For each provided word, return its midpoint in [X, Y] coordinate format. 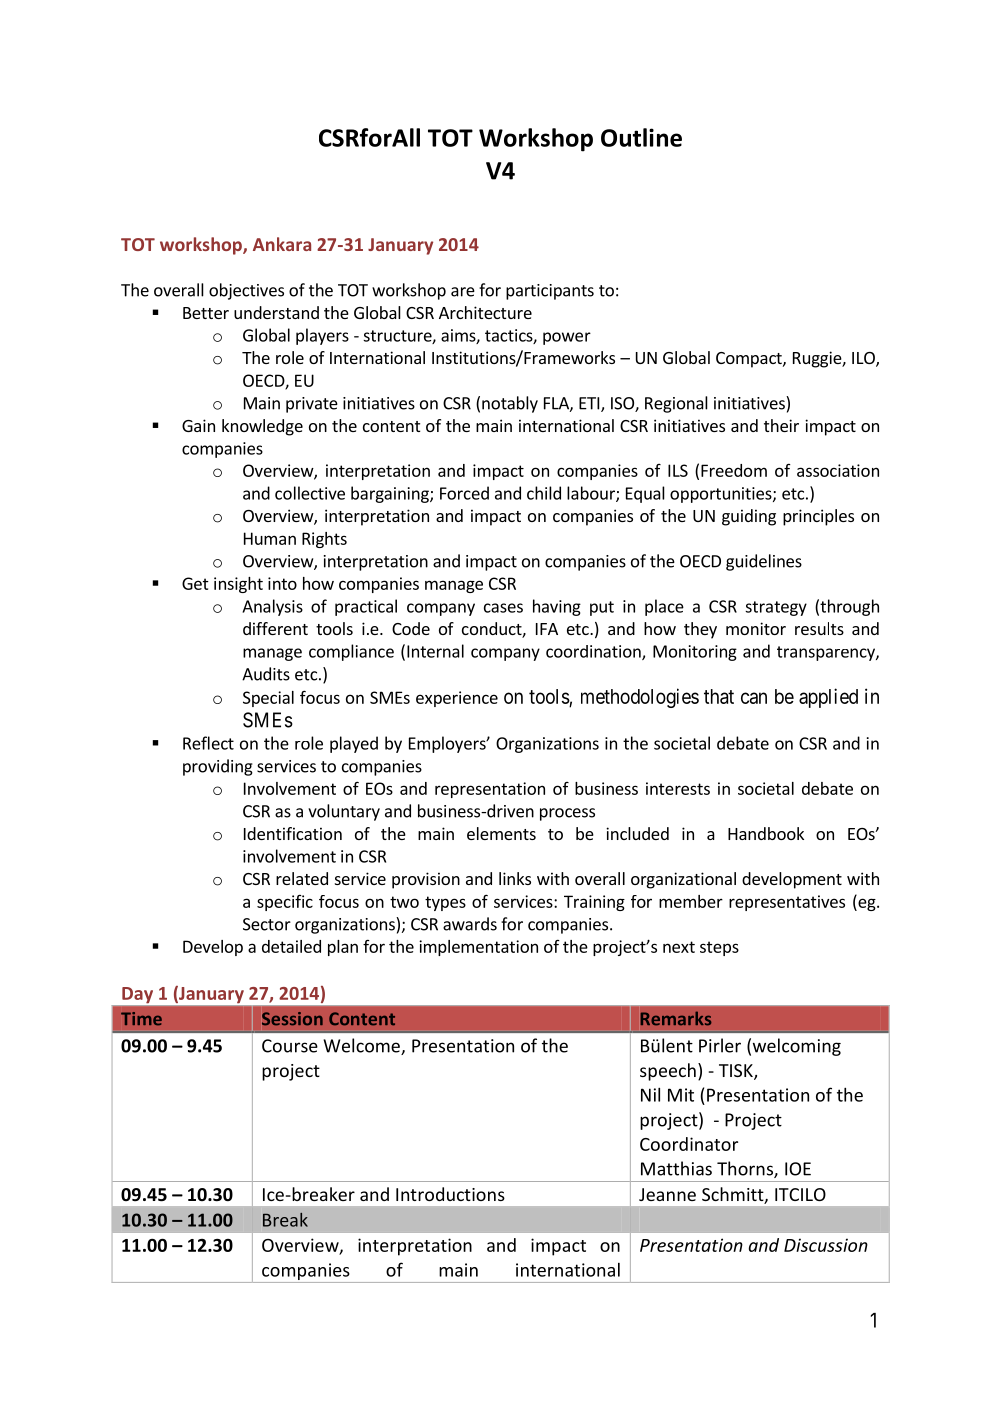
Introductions [450, 1194]
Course [290, 1046]
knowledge [262, 427]
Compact [750, 360]
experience [457, 699]
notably [510, 404]
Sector [267, 924]
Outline [641, 137]
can [754, 698]
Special [268, 699]
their [781, 425]
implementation [478, 948]
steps [719, 948]
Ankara [282, 244]
